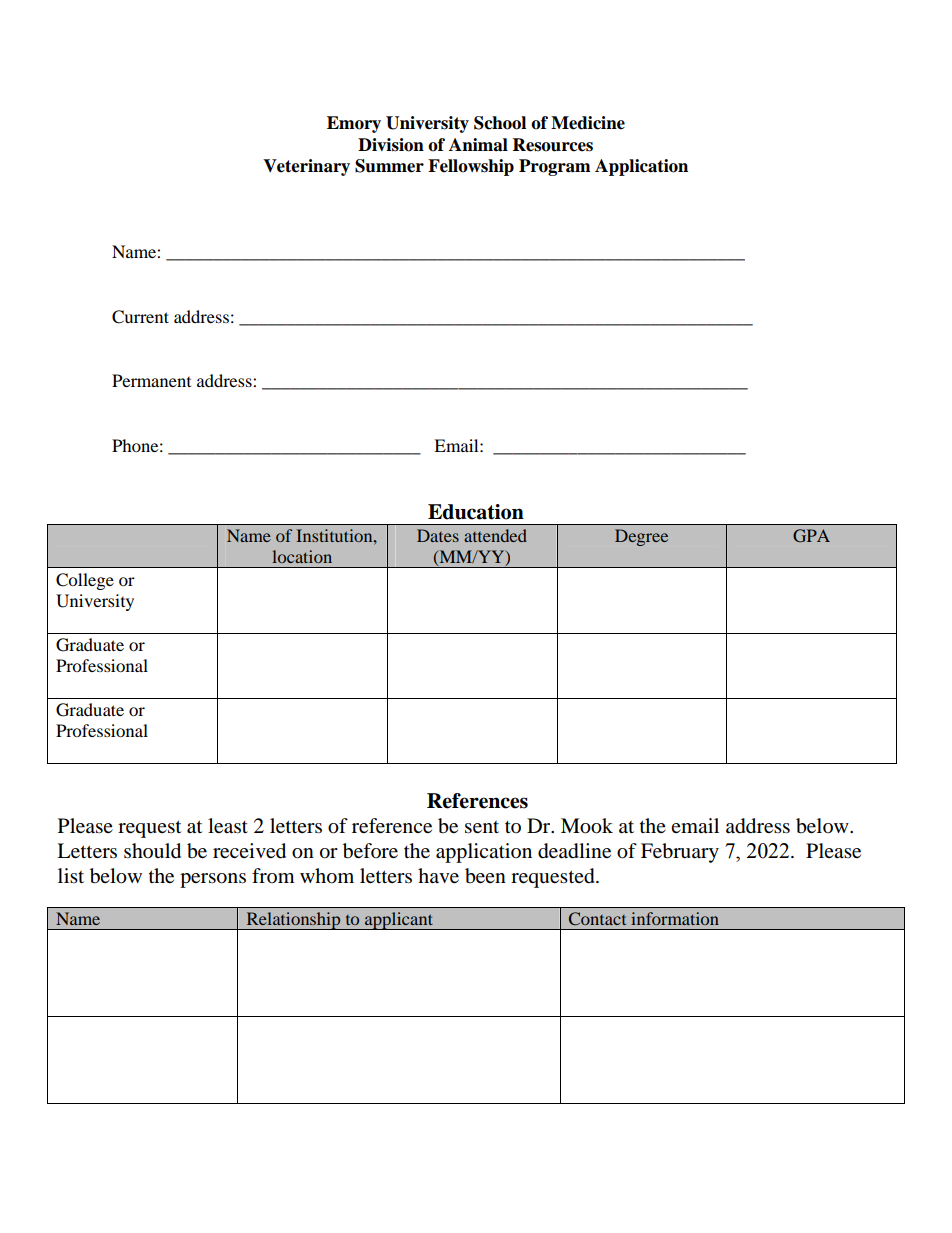 The width and height of the screenshot is (952, 1233). What do you see at coordinates (85, 581) in the screenshot?
I see `College` at bounding box center [85, 581].
